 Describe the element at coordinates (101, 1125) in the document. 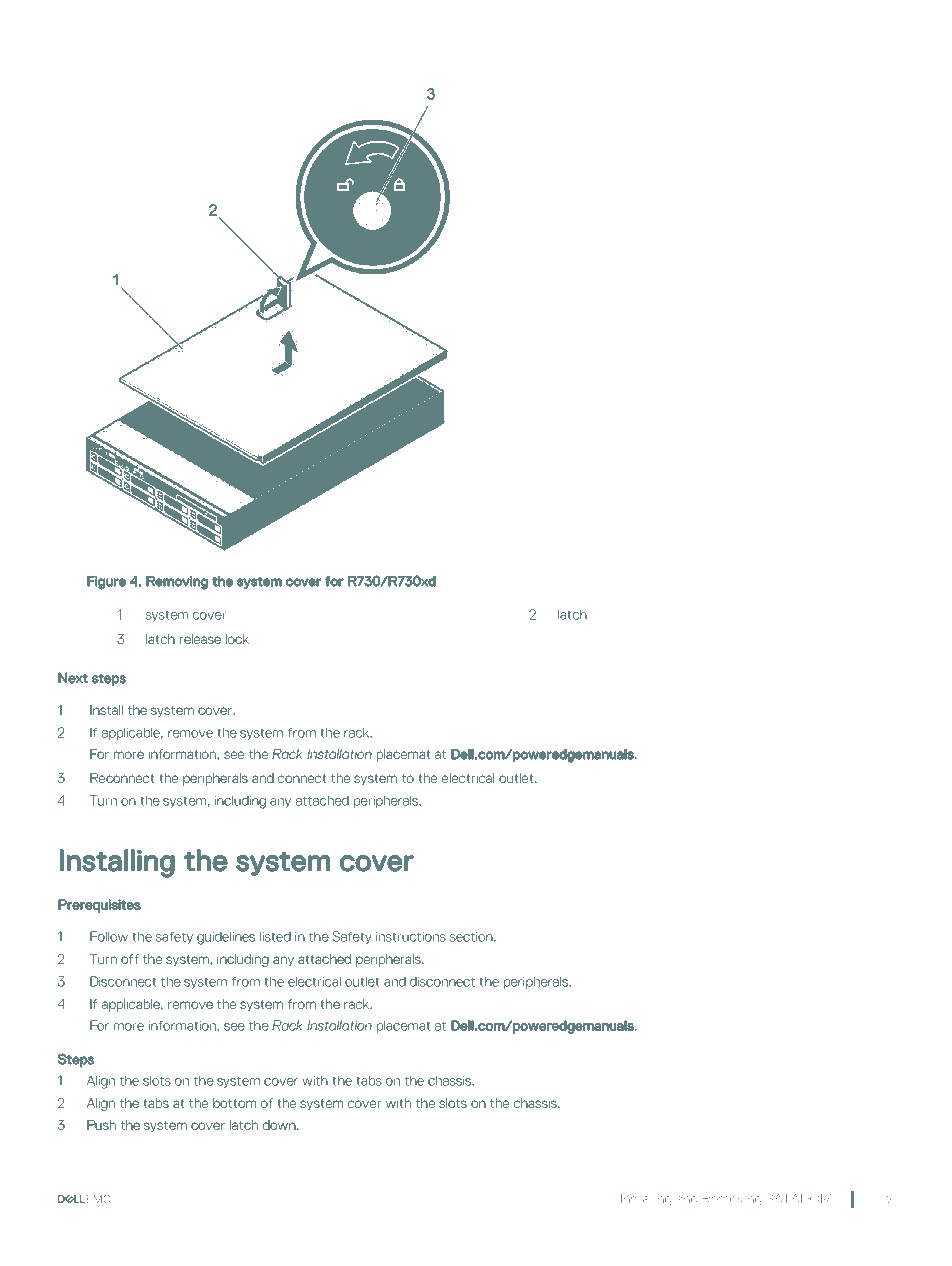

I see `Push` at that location.
